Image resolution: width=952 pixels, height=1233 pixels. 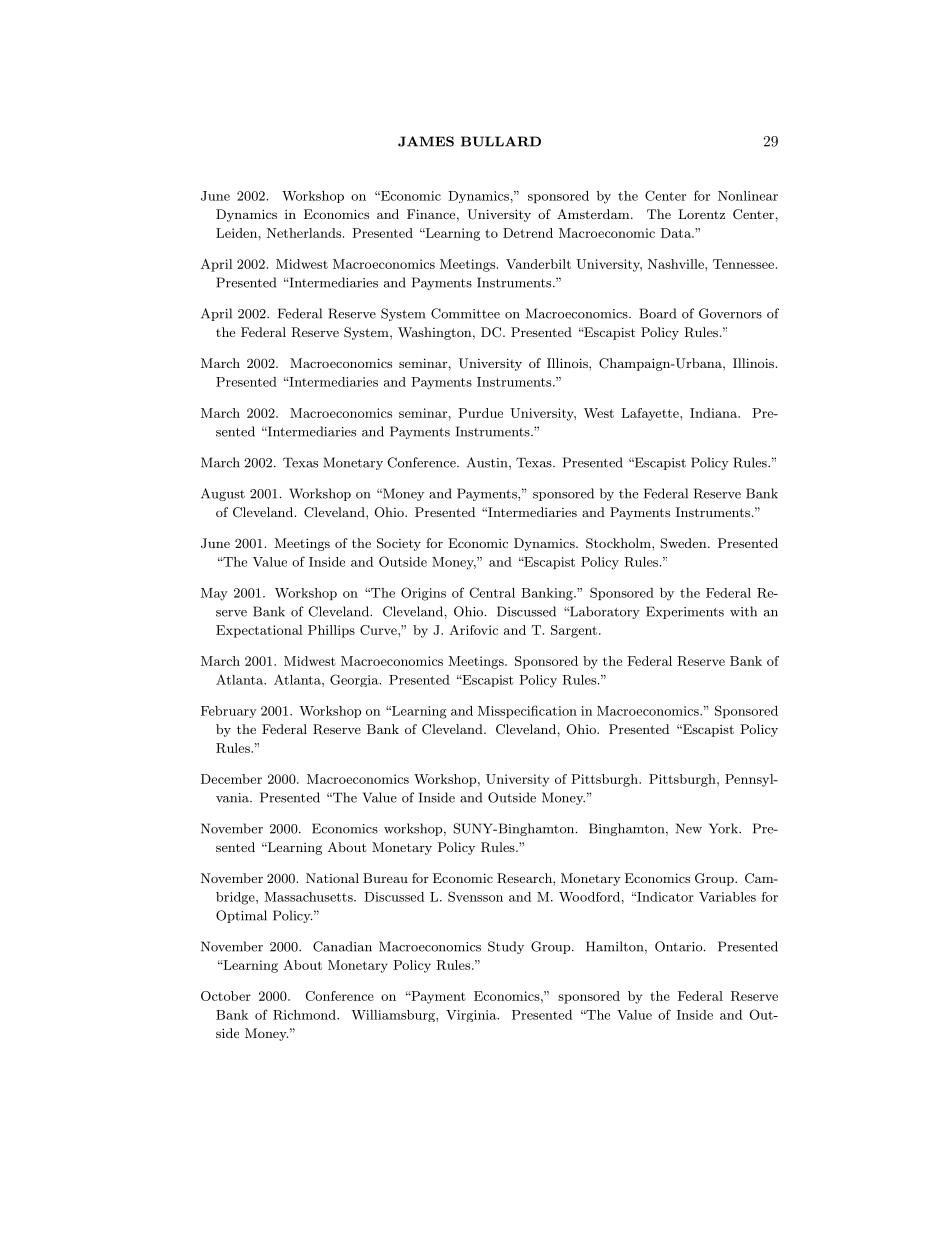 I want to click on August, so click(x=223, y=494).
